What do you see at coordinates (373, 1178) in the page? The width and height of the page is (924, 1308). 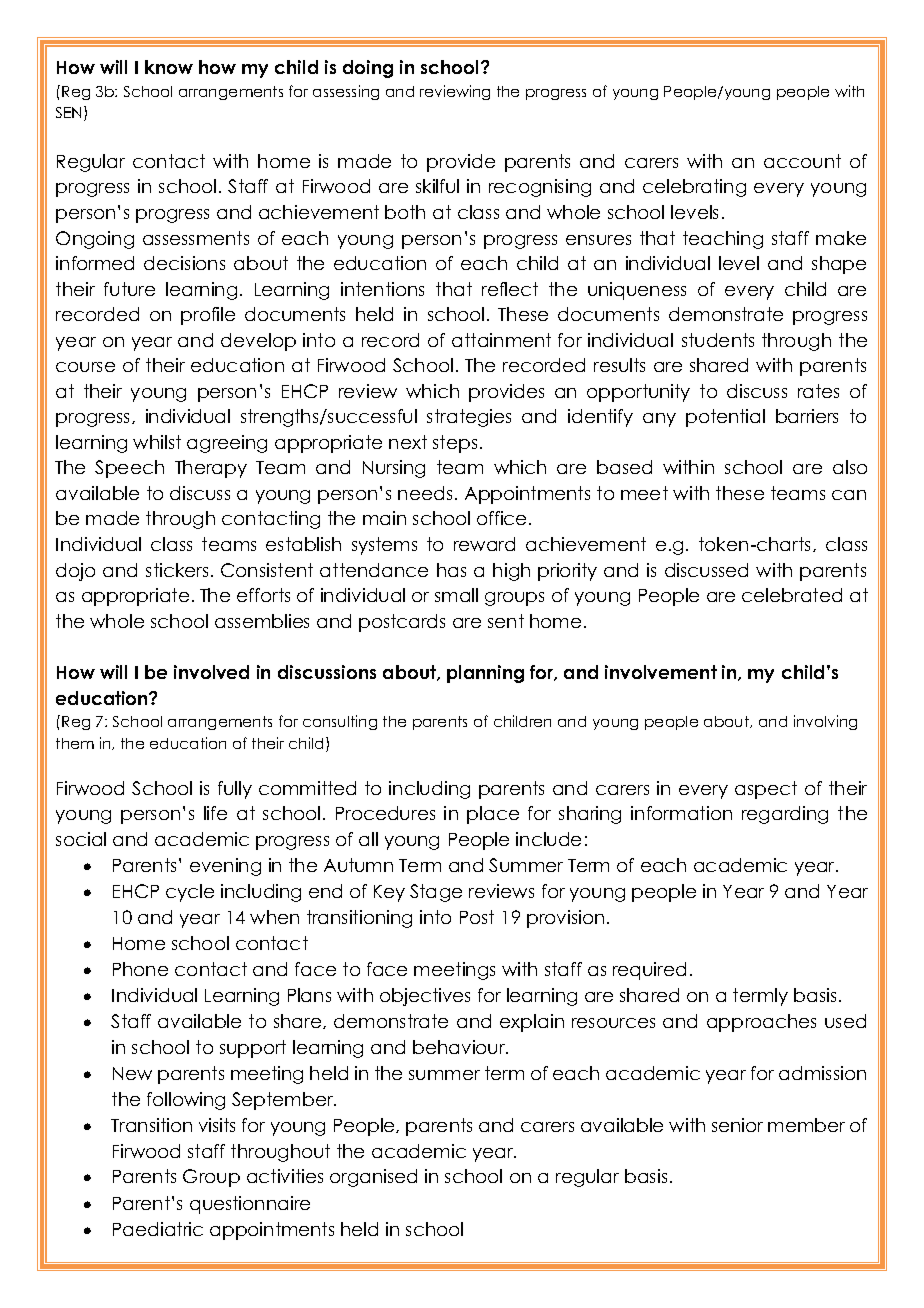 I see `organised` at bounding box center [373, 1178].
